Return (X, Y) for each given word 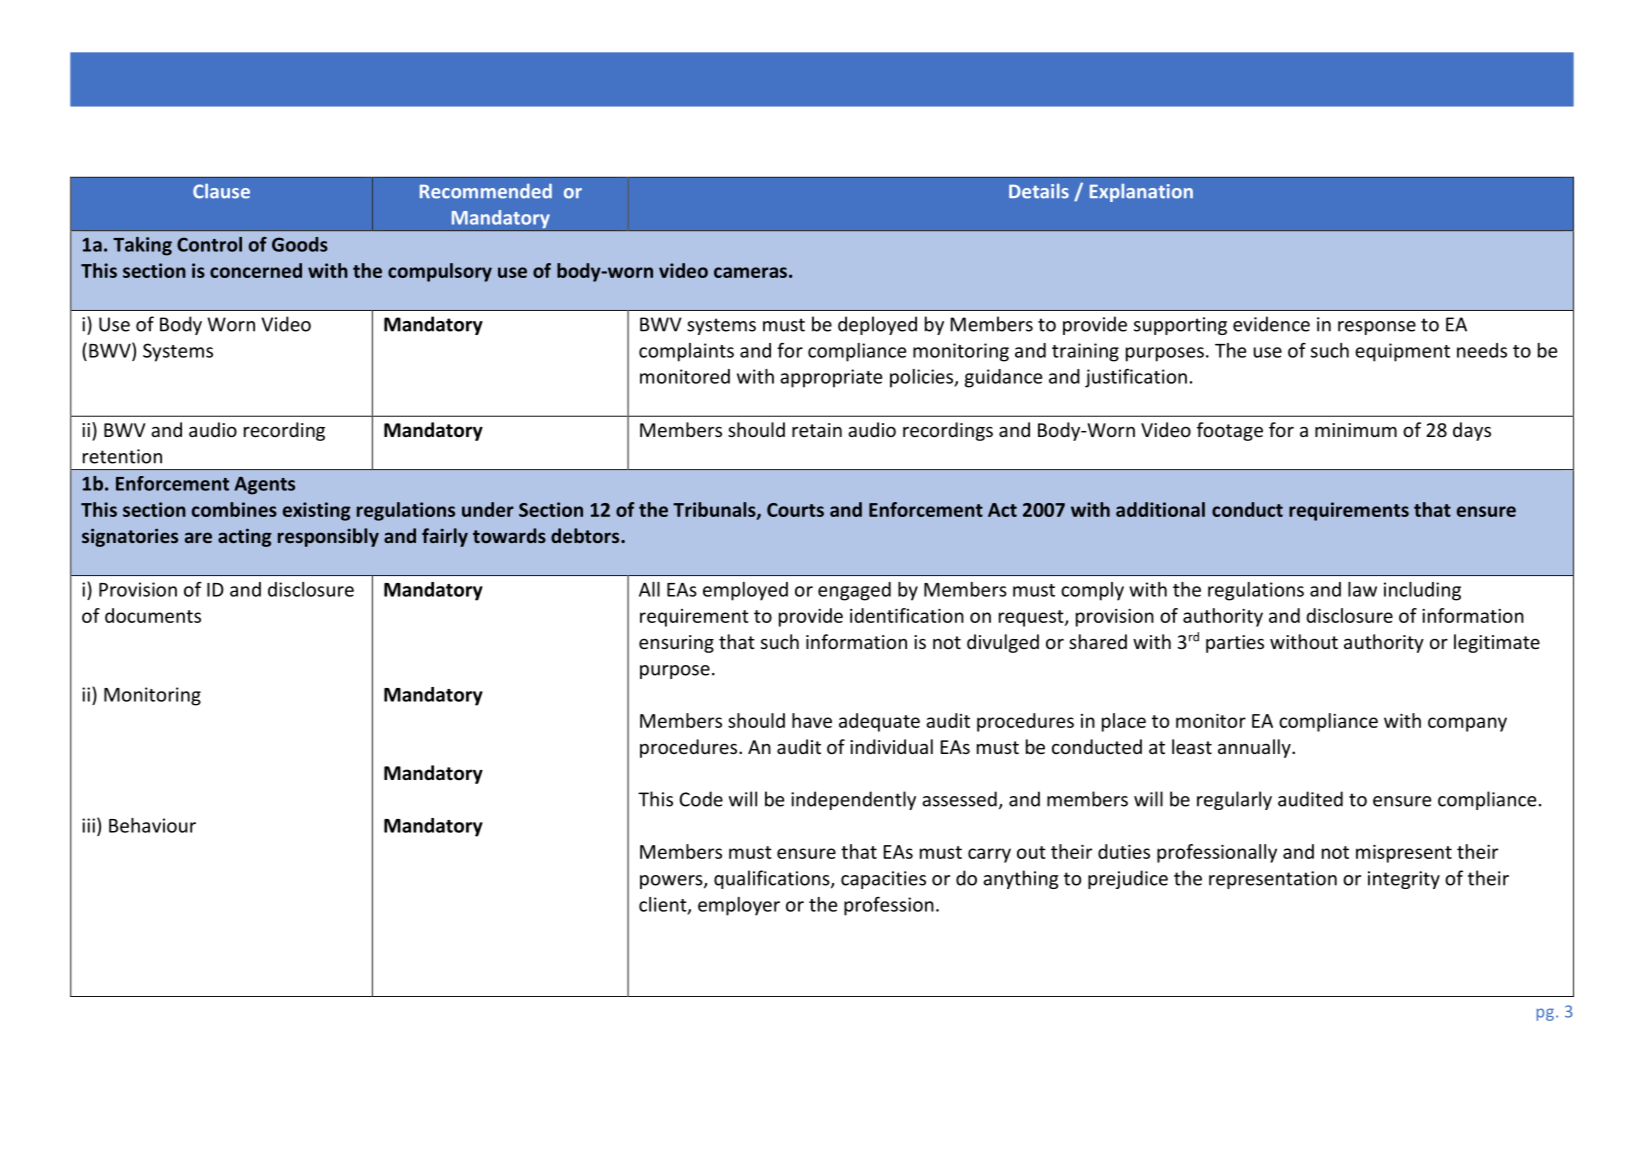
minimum (1356, 430)
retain (817, 430)
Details (1039, 191)
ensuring (676, 644)
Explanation (1141, 192)
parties (1235, 644)
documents (153, 615)
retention (122, 456)
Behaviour (152, 825)
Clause (221, 191)
